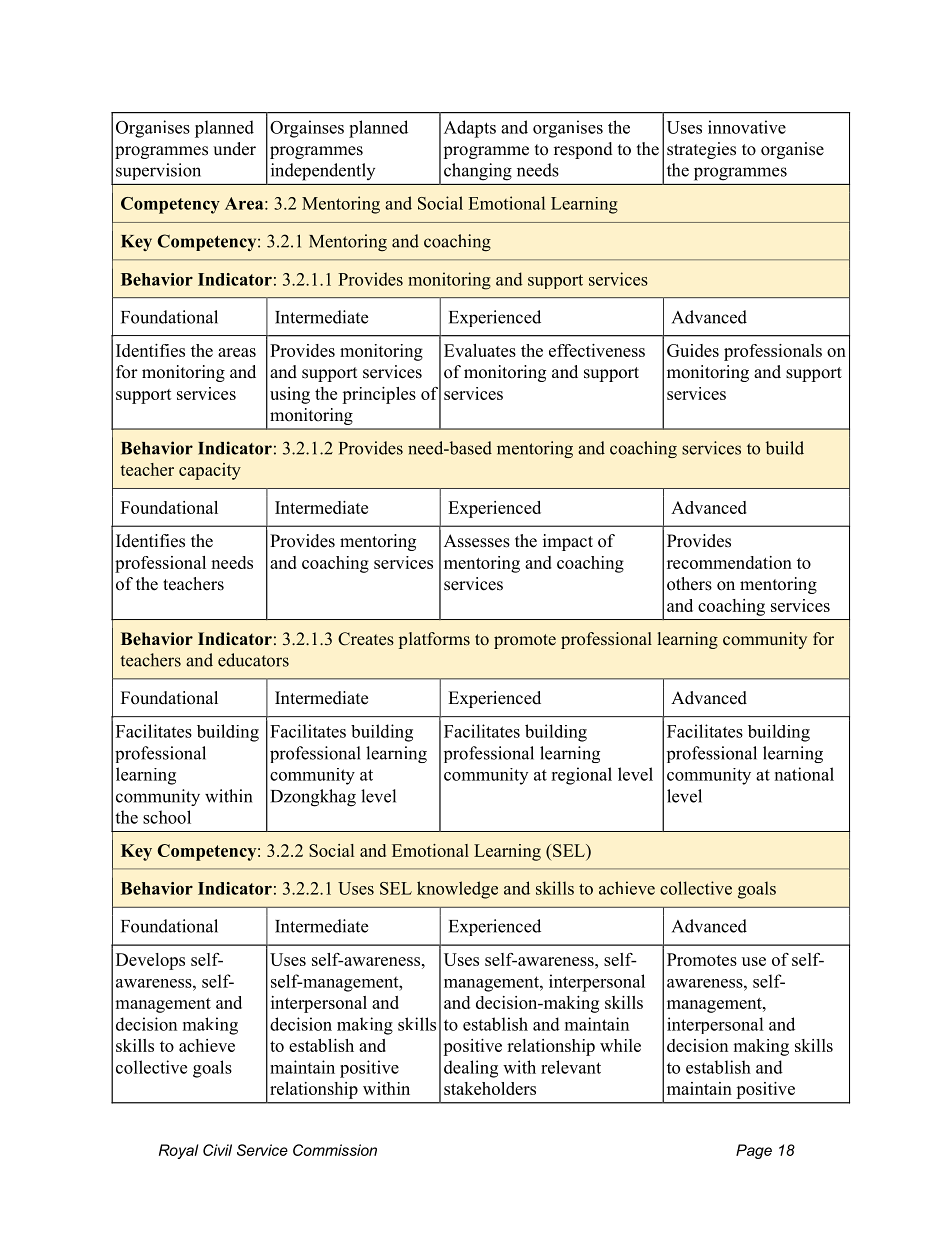  I want to click on school, so click(167, 817).
